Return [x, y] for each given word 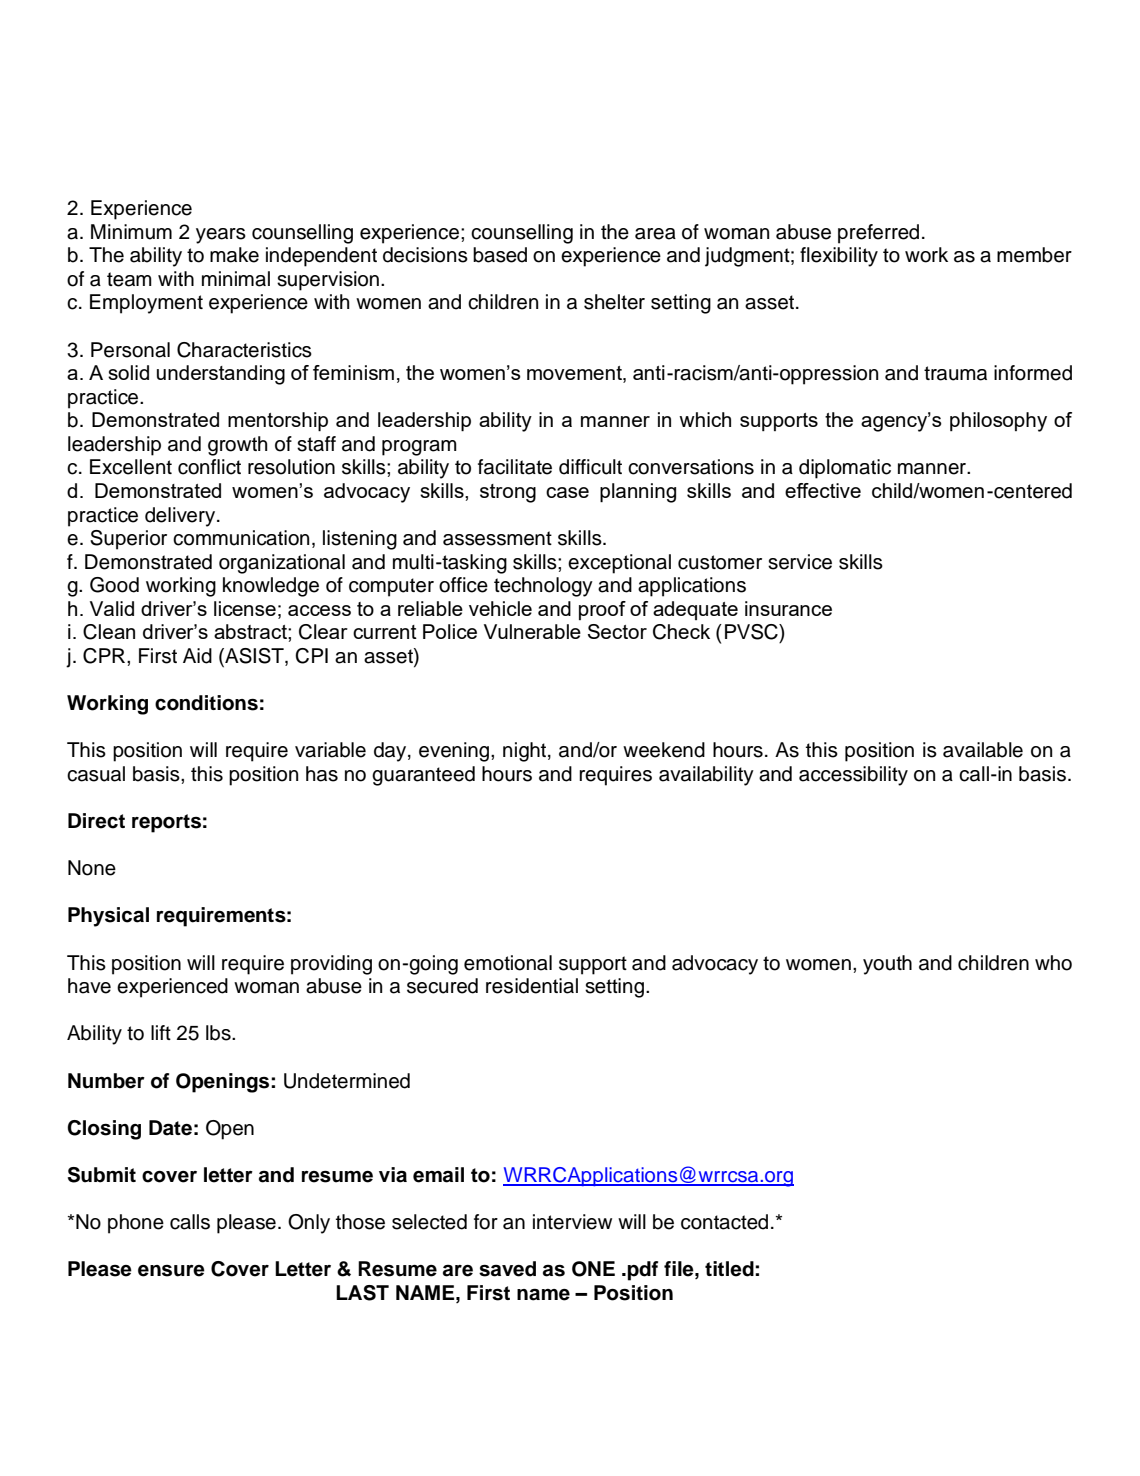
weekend [664, 750]
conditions [206, 703]
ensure [171, 1271]
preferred [878, 234]
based [500, 255]
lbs [219, 1033]
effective [823, 490]
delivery [181, 517]
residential [532, 986]
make [234, 255]
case [567, 492]
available [983, 750]
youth [887, 965]
